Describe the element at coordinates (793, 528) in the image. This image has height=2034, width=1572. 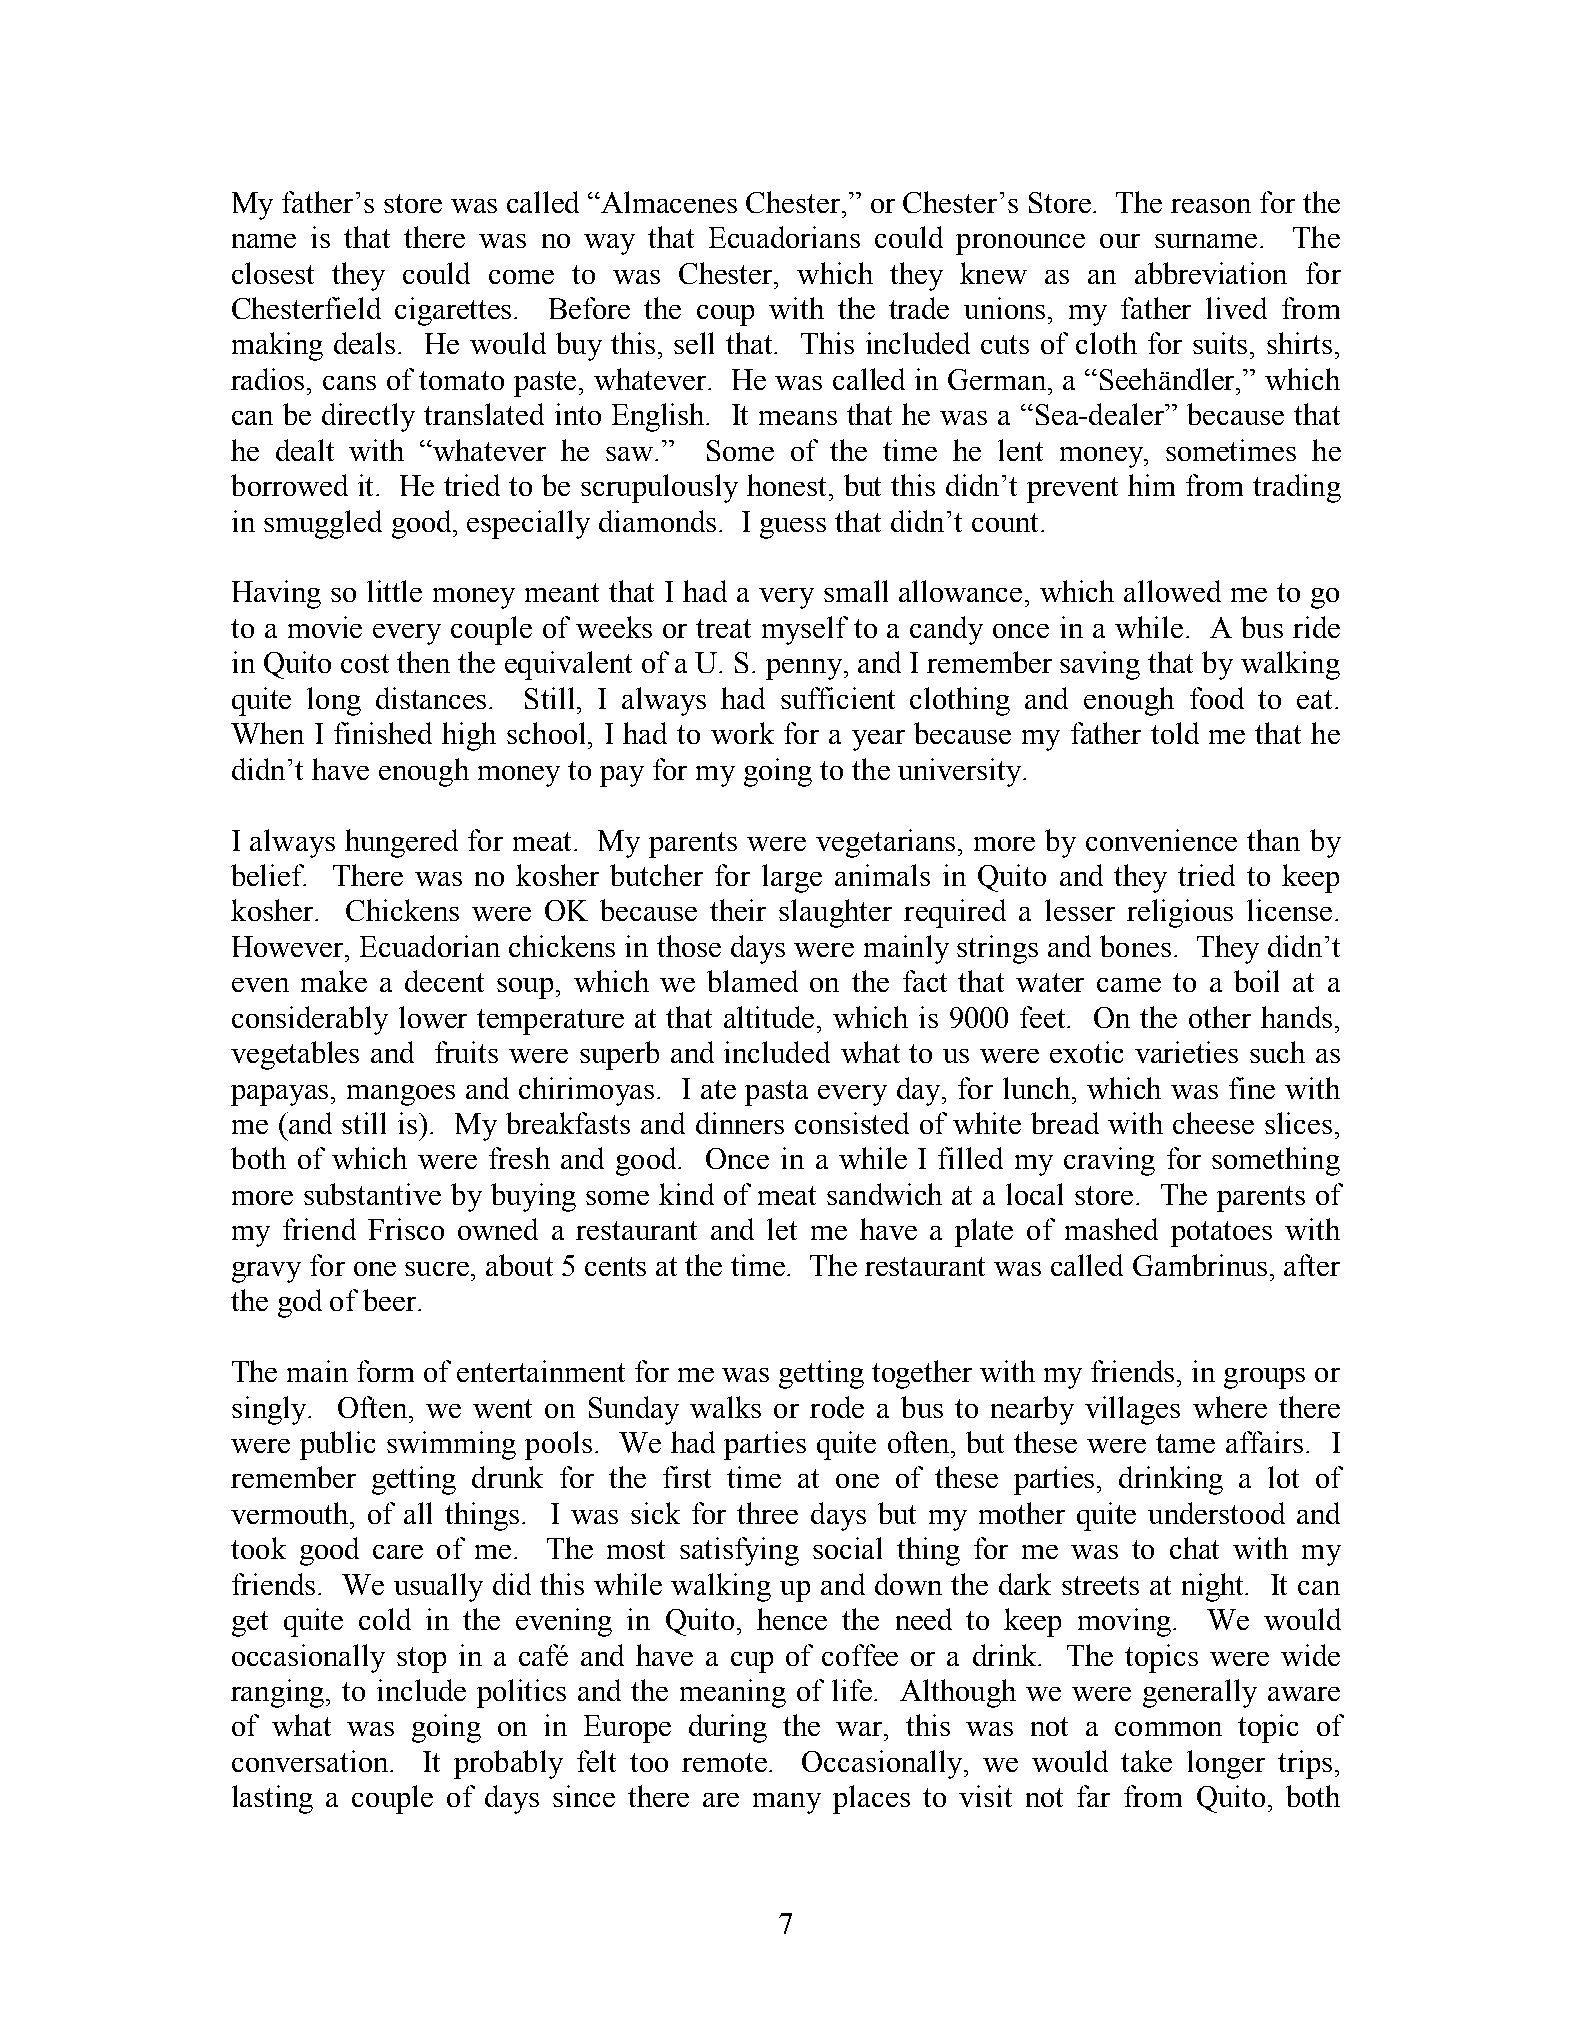
I see `guess` at that location.
